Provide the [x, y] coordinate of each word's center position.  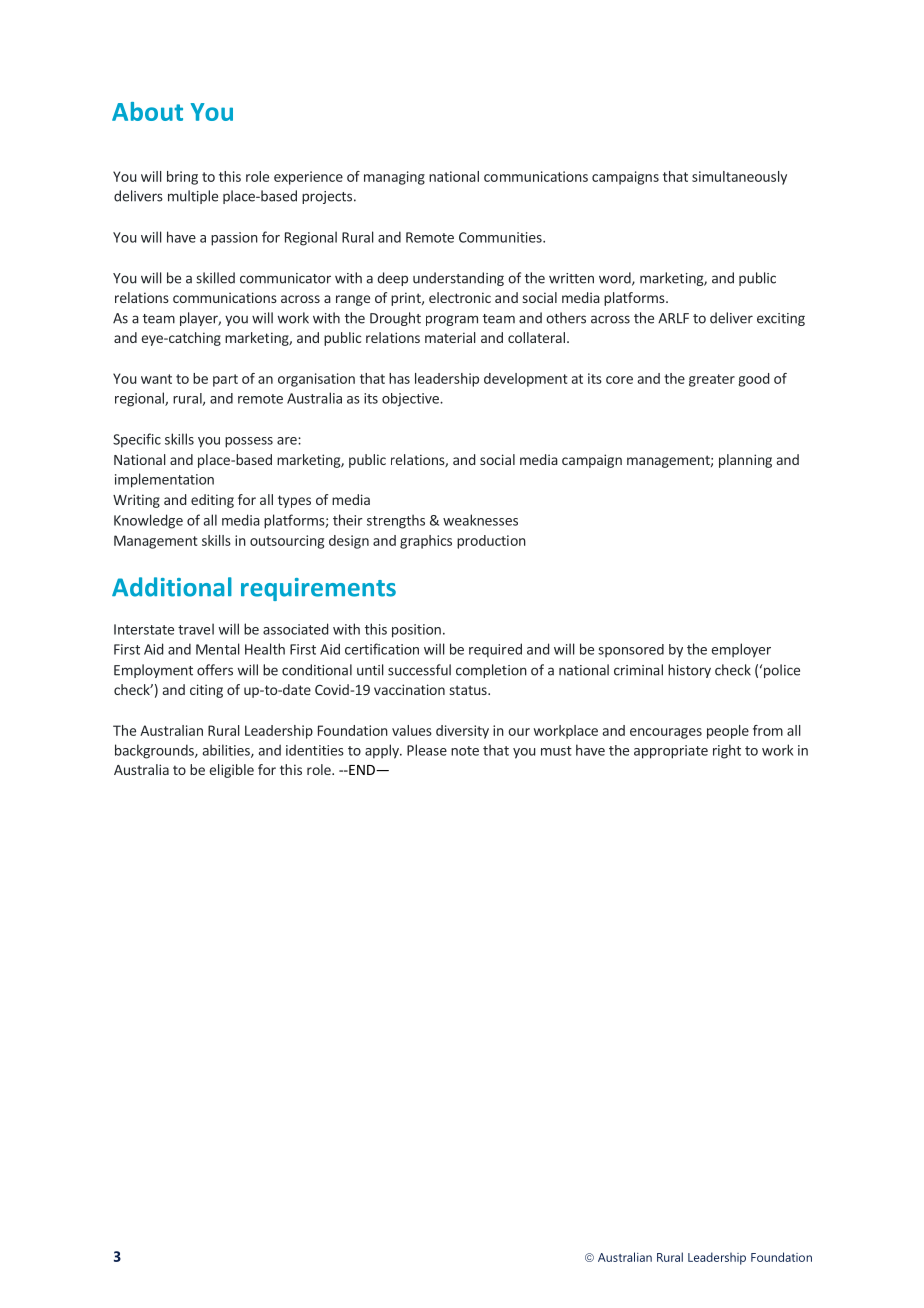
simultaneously [739, 178]
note [465, 751]
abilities [227, 751]
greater [712, 380]
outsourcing [287, 542]
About [147, 111]
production [491, 542]
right [727, 751]
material [450, 337]
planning [745, 461]
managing [394, 178]
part [225, 380]
